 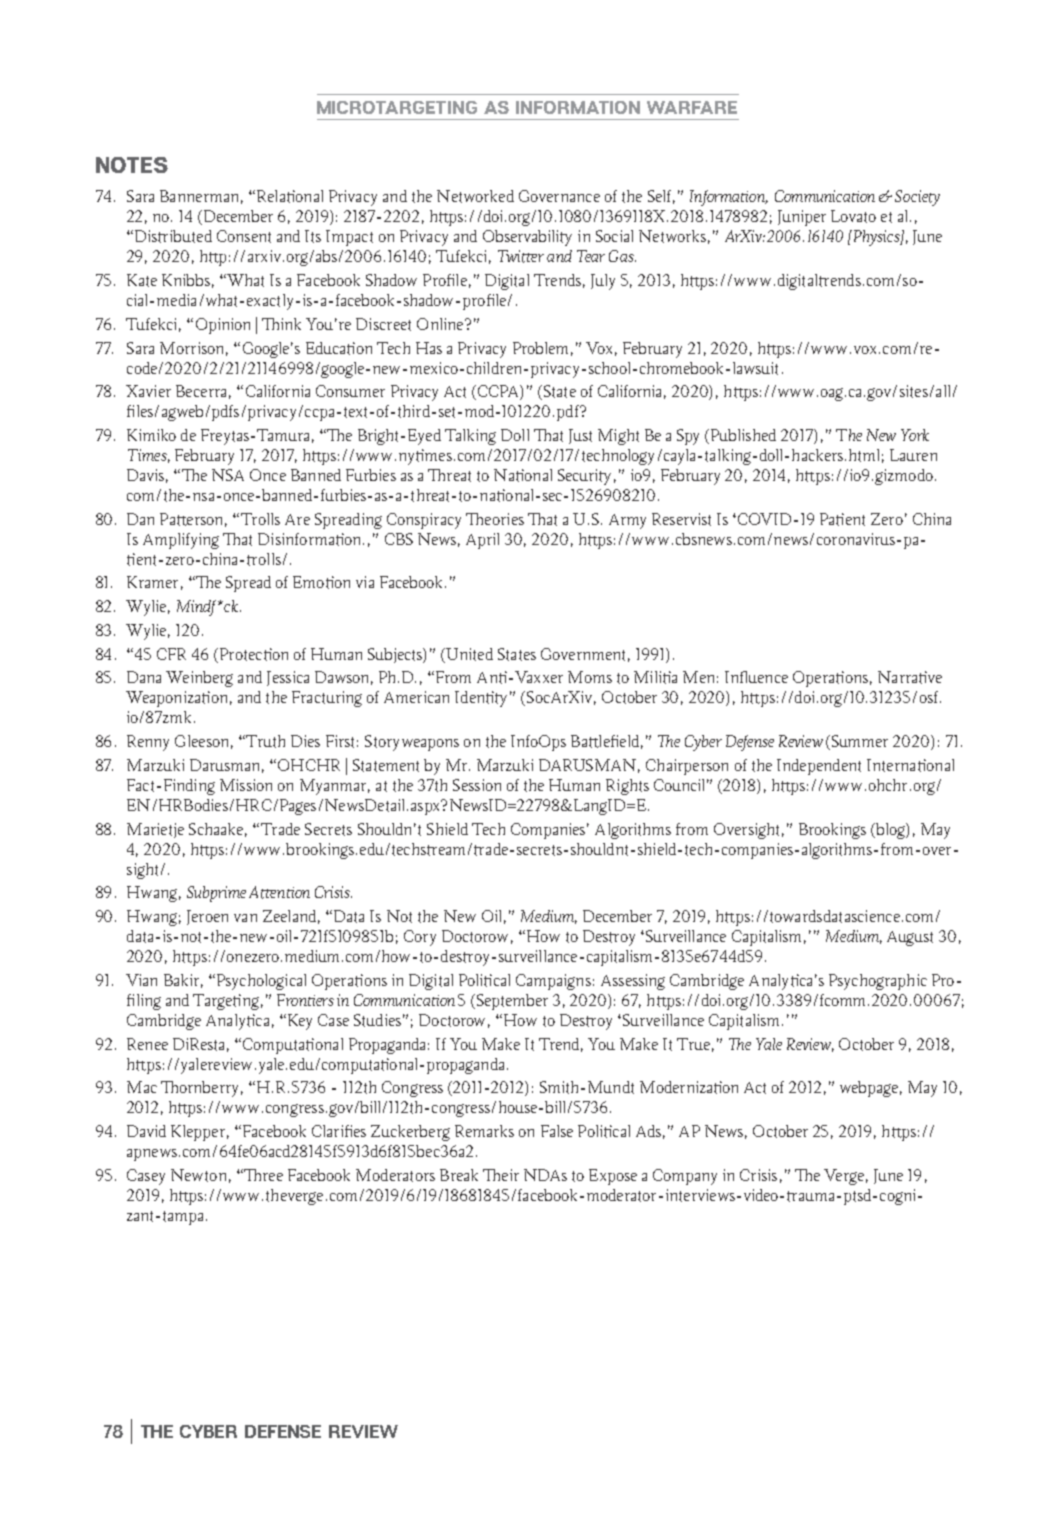 I want to click on NOTES, so click(x=132, y=165).
